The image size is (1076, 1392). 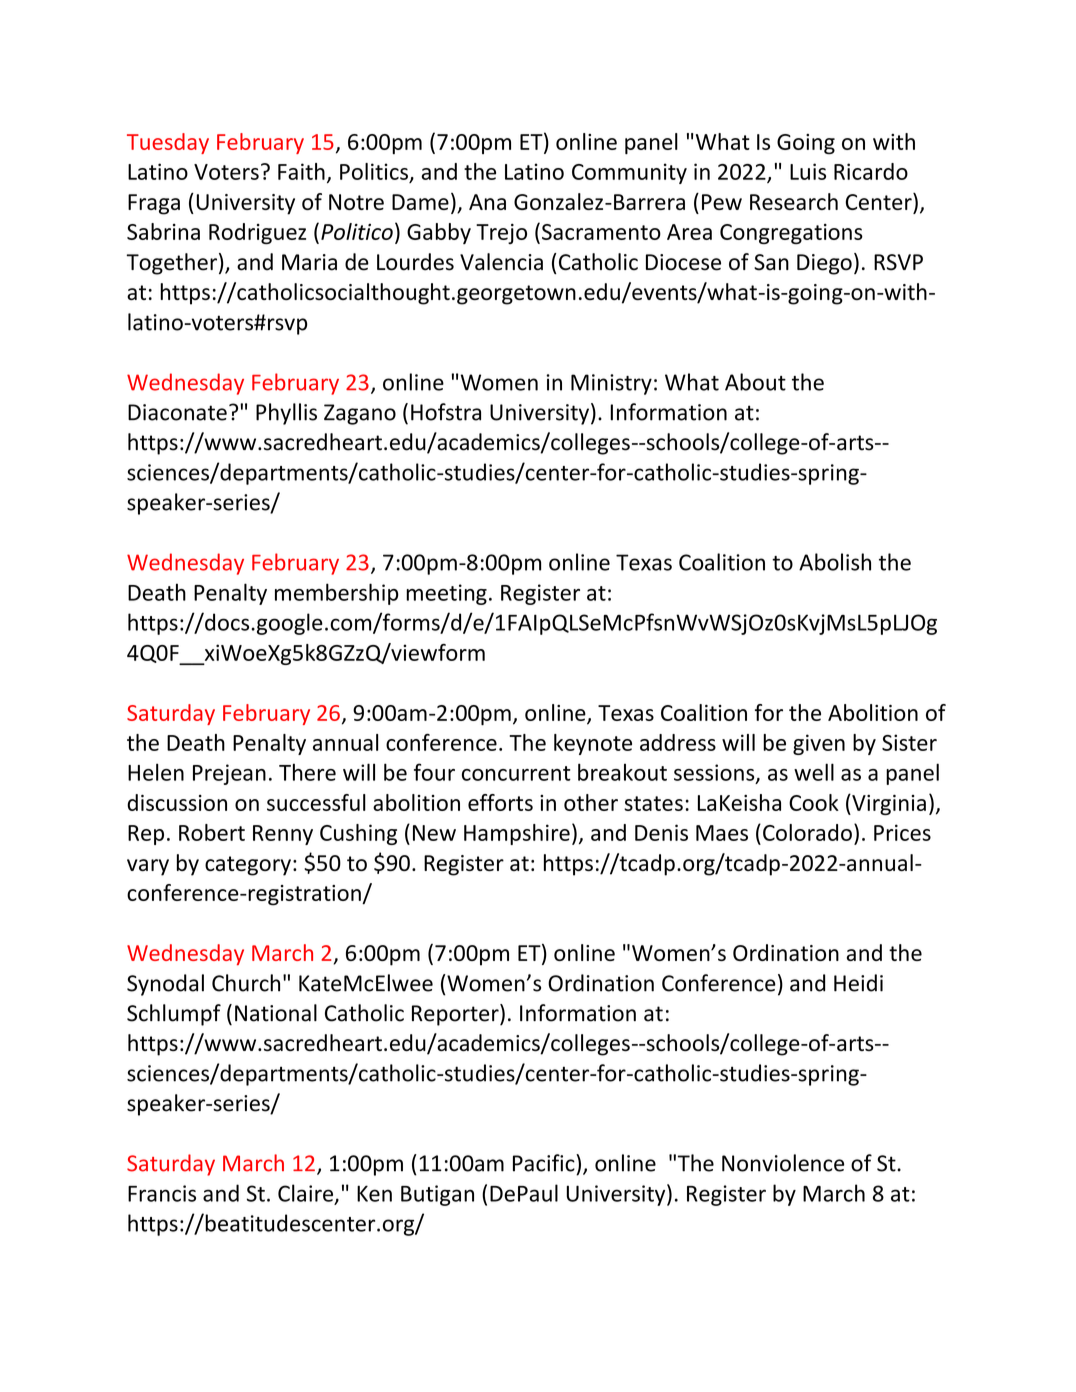 I want to click on Hampshire, so click(x=517, y=834).
